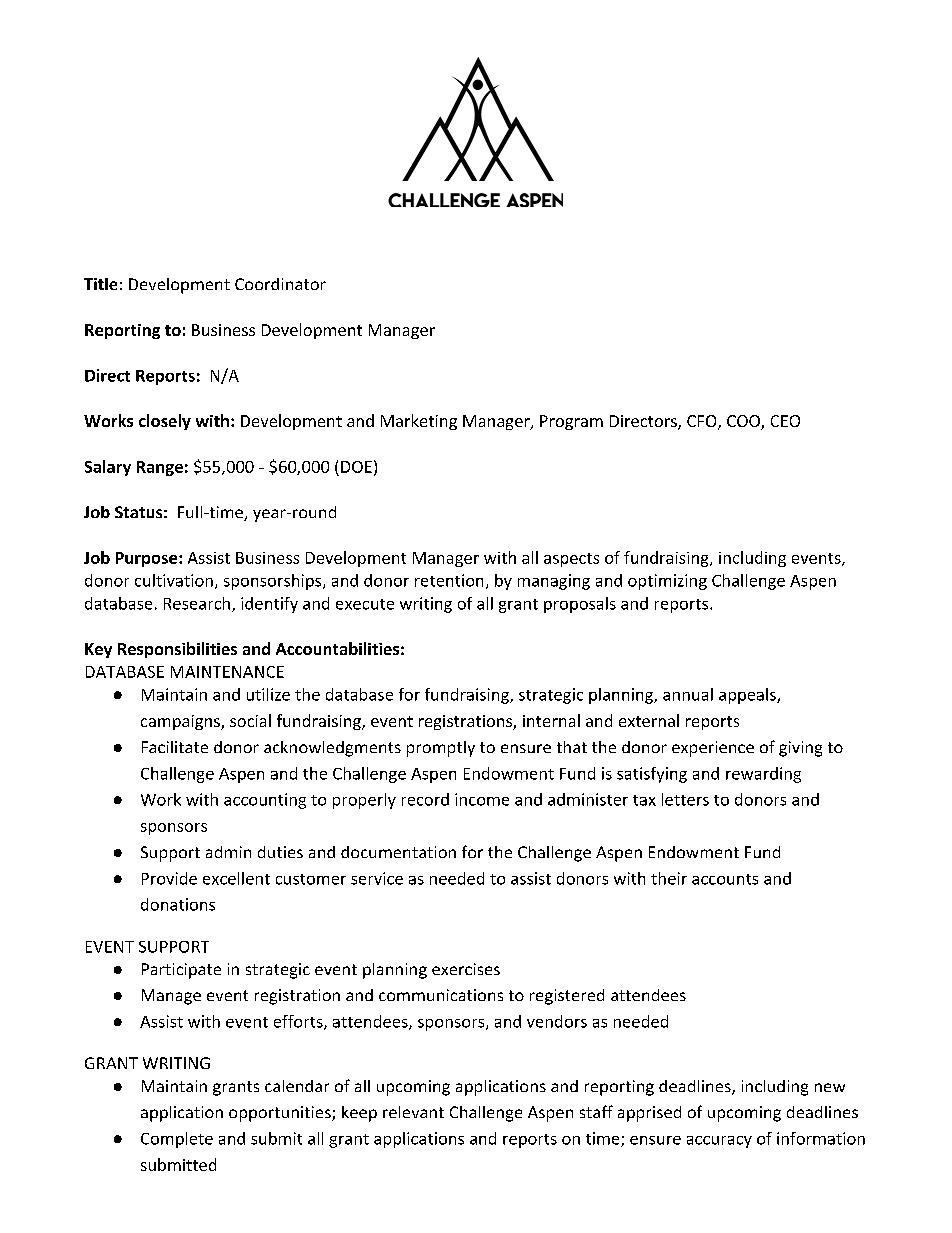  What do you see at coordinates (280, 284) in the image?
I see `Coordinator` at bounding box center [280, 284].
